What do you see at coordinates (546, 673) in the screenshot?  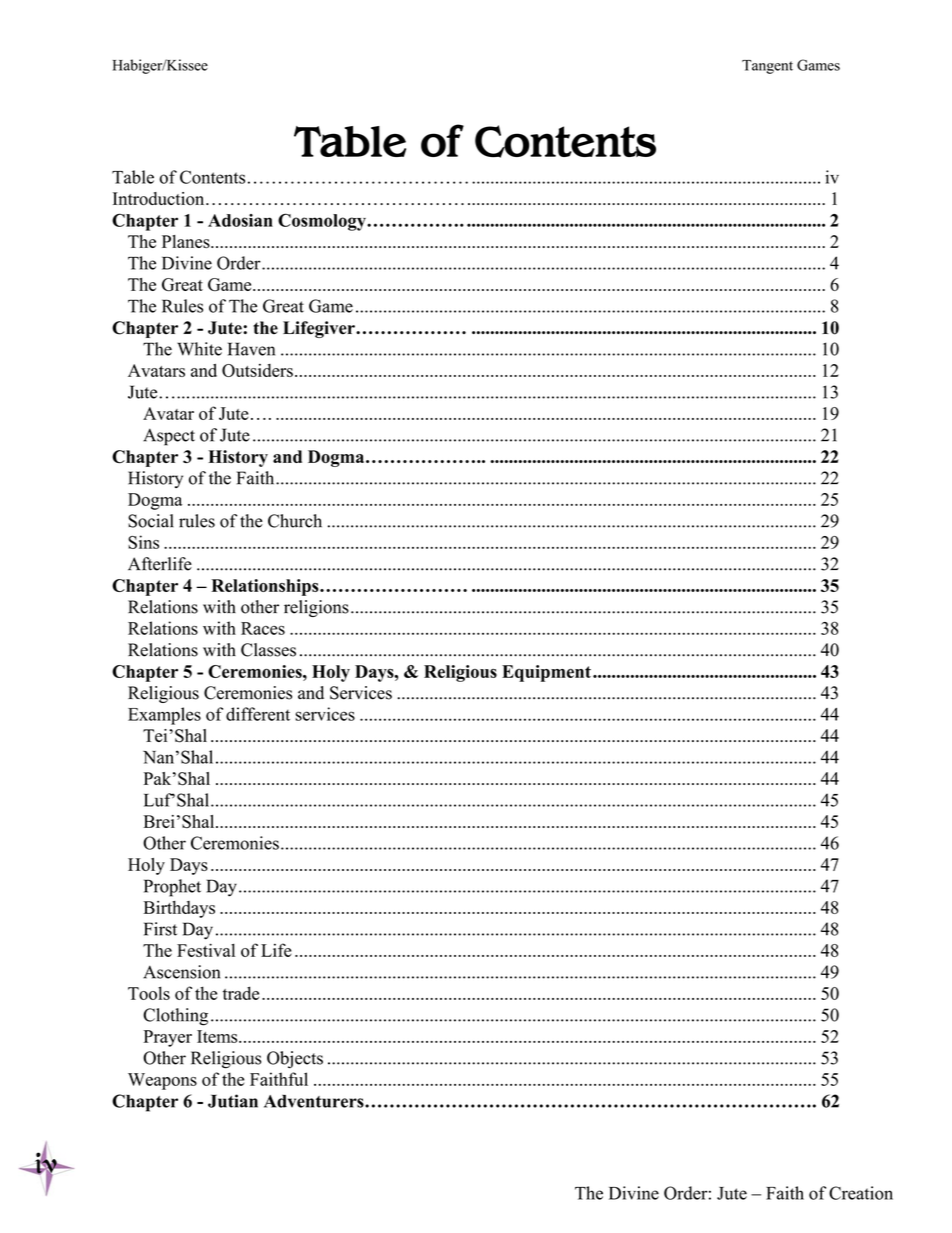 I see `Equipment` at bounding box center [546, 673].
